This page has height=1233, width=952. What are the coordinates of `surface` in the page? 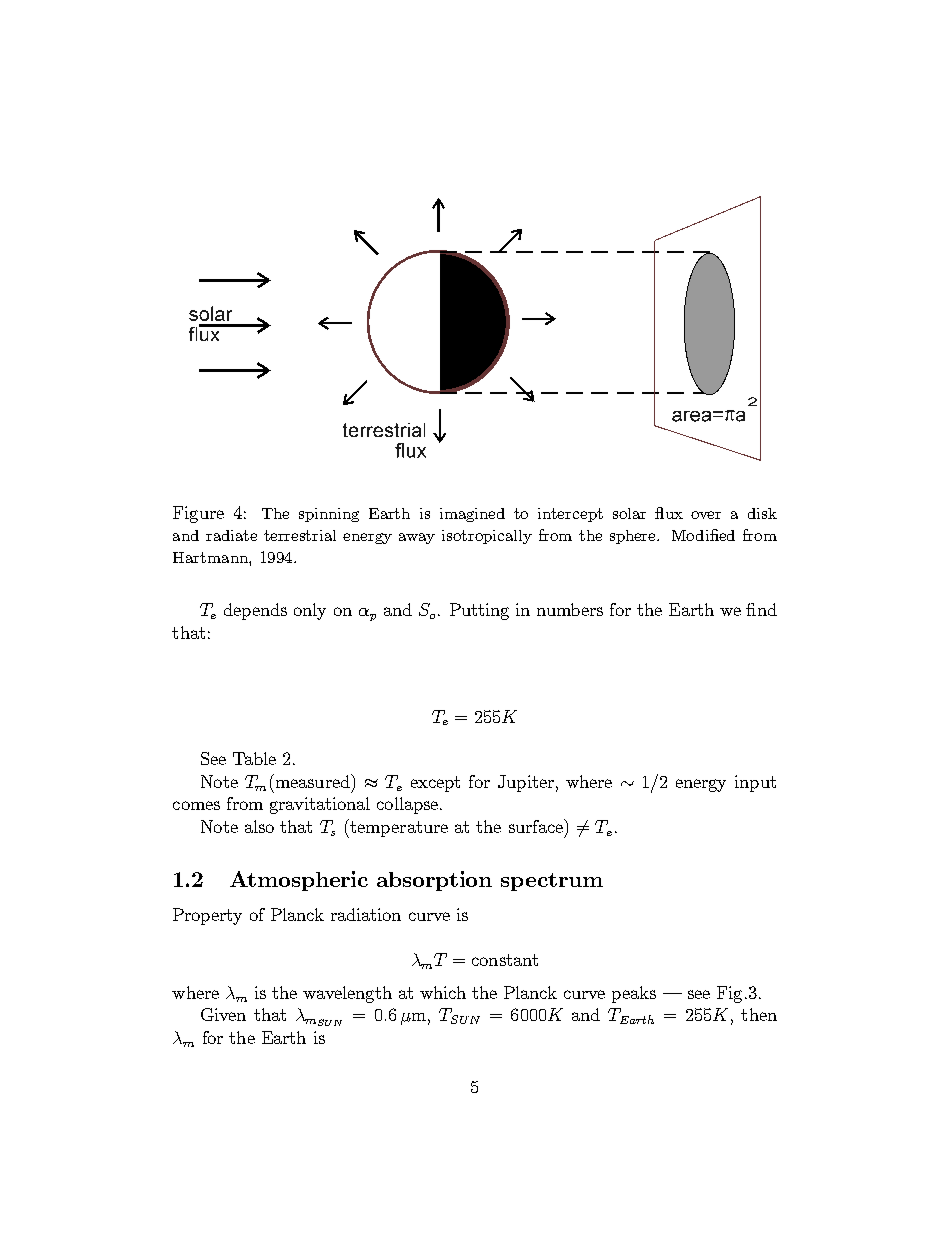 It's located at (537, 826).
